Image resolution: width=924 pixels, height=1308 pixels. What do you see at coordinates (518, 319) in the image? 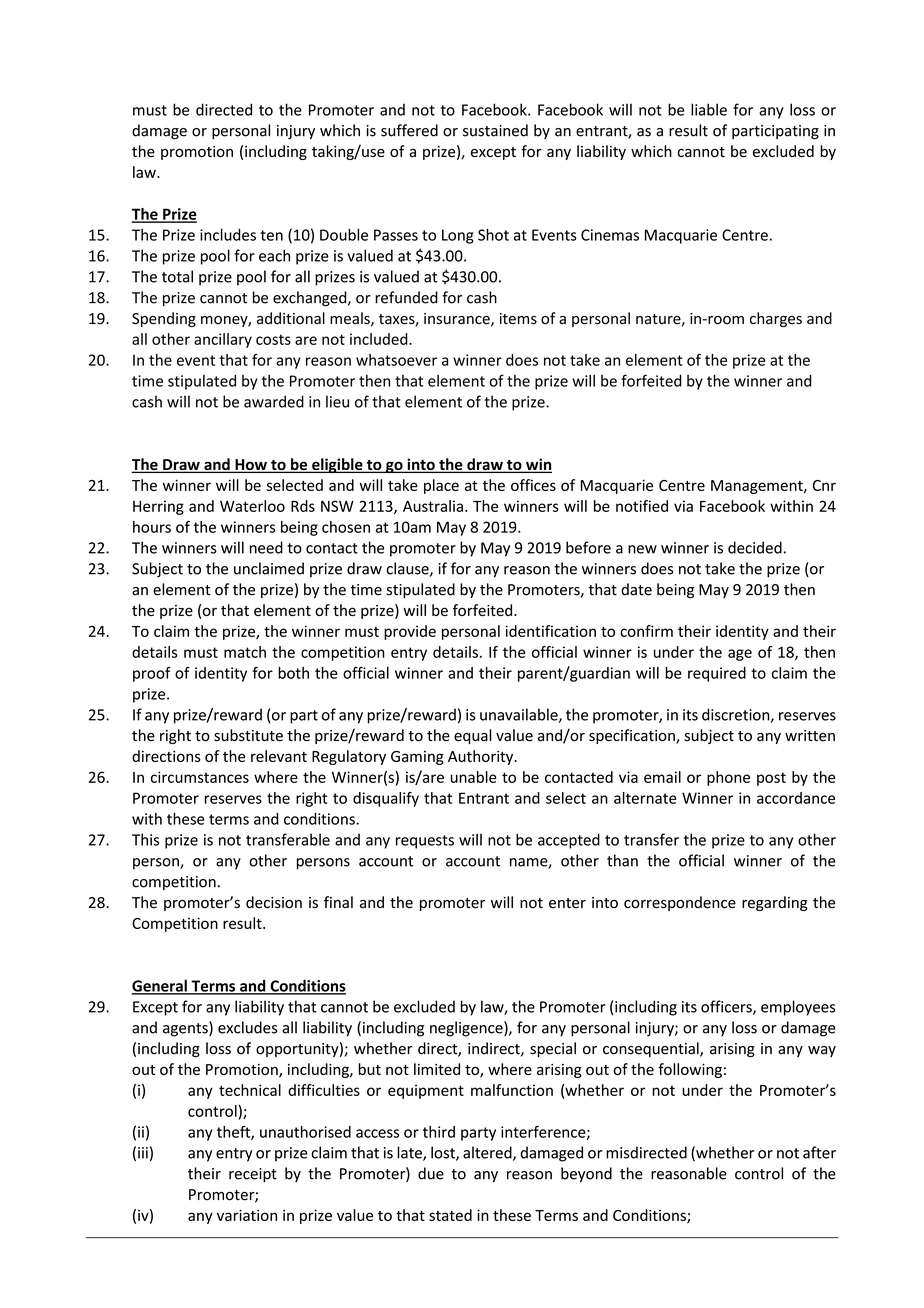
I see `items` at bounding box center [518, 319].
